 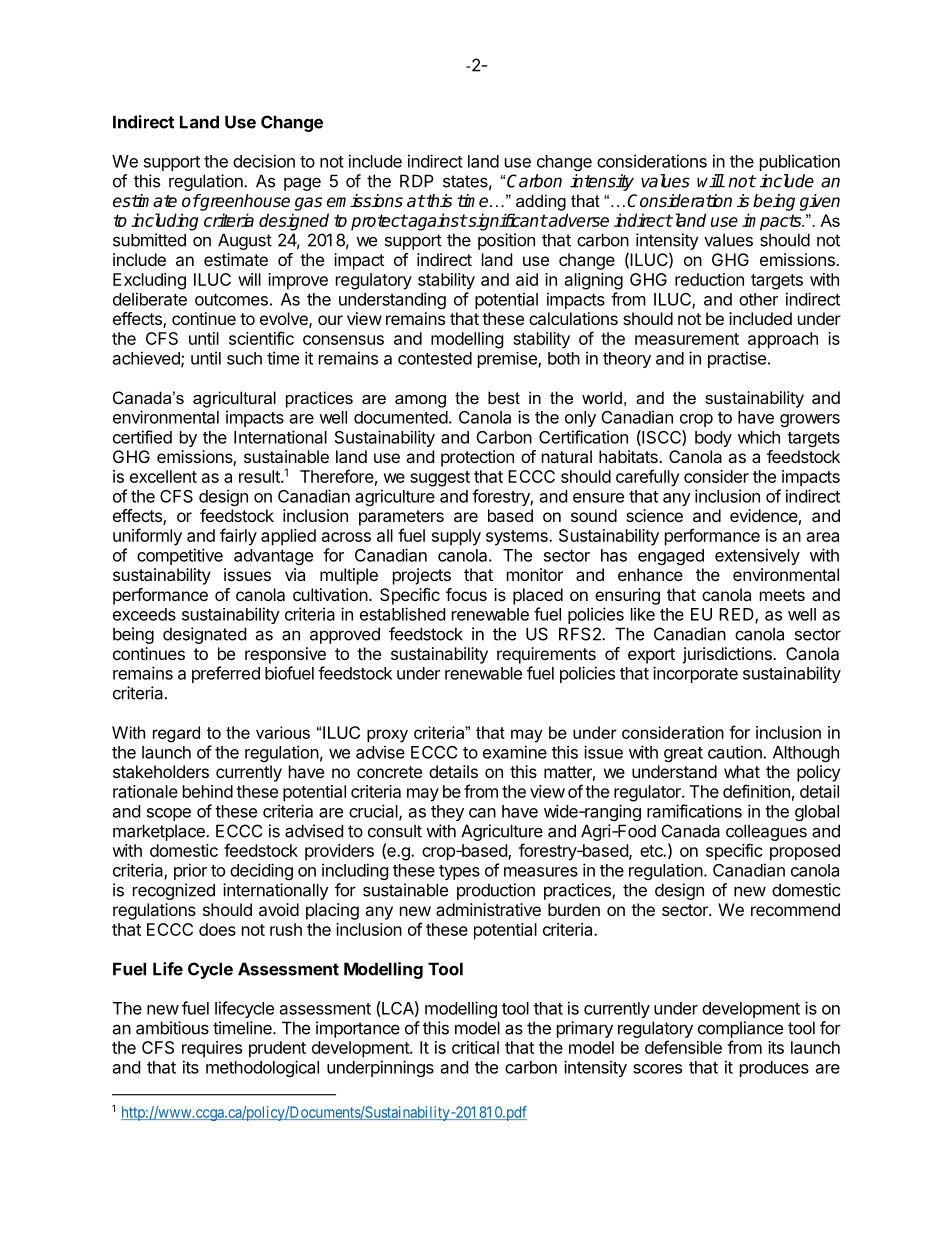 I want to click on fairly, so click(x=238, y=537).
